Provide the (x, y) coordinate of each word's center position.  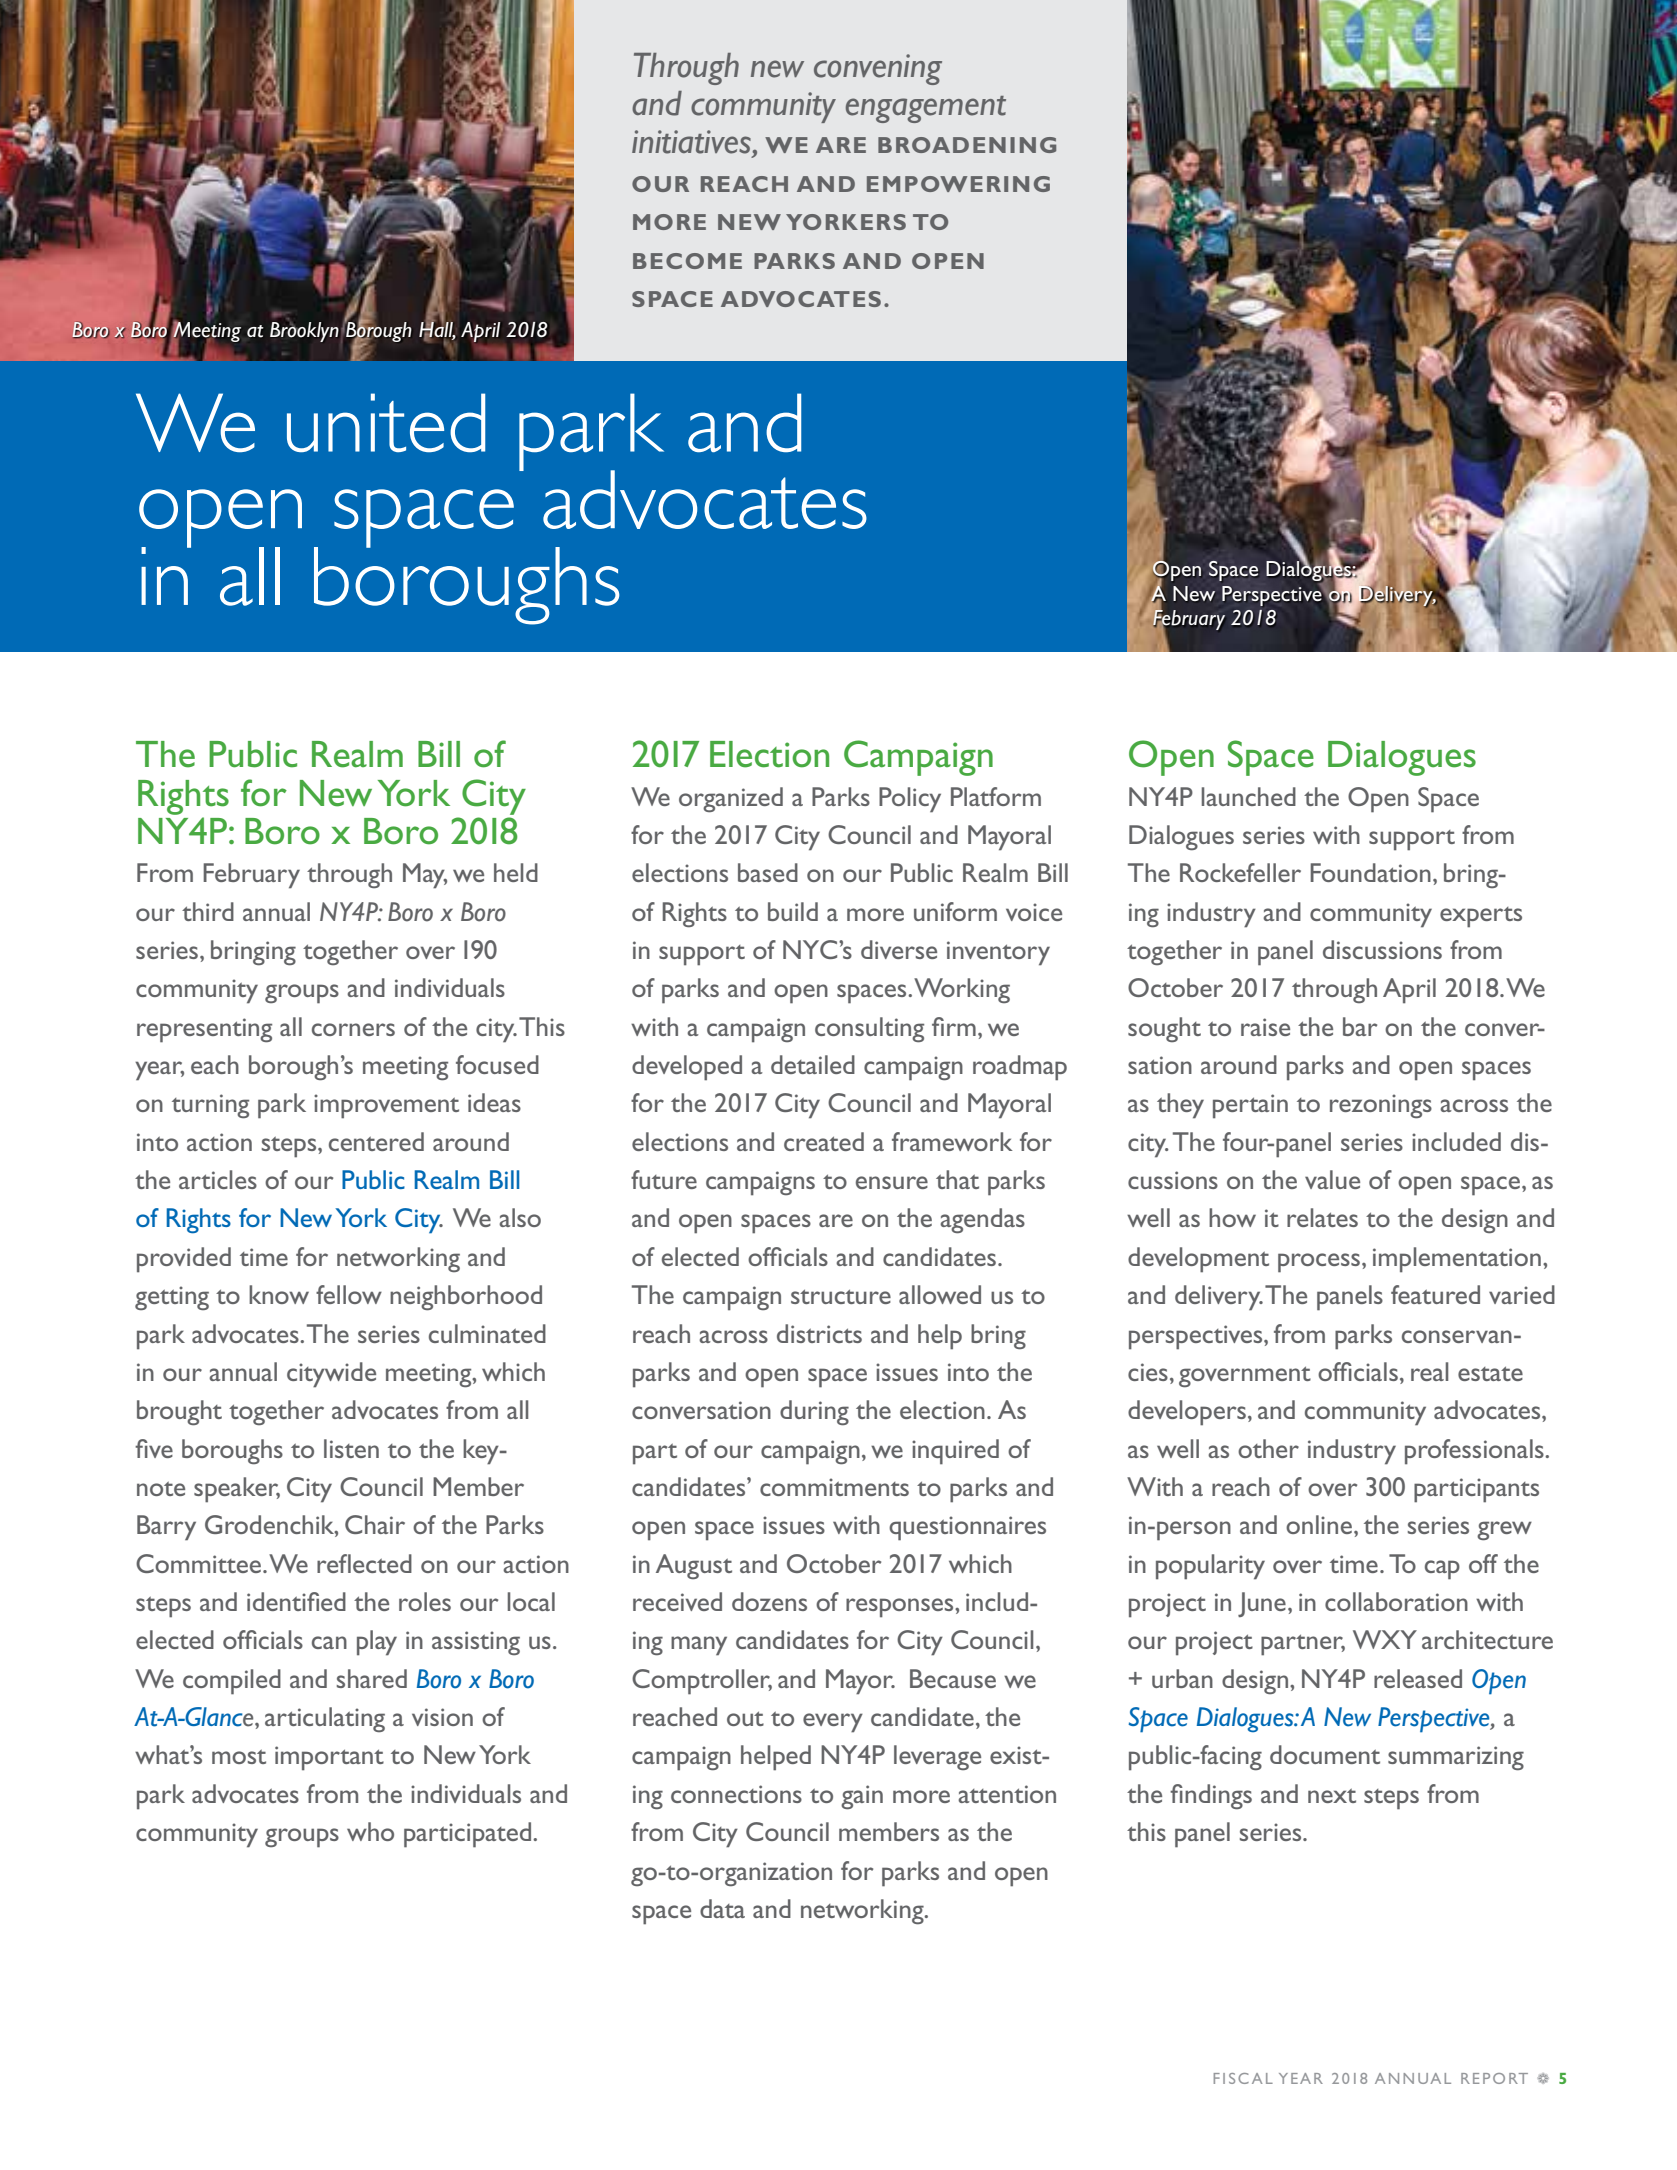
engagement (926, 109)
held (516, 872)
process (1320, 1263)
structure (841, 1296)
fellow (349, 1294)
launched (1249, 796)
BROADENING (967, 145)
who (370, 1831)
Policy (910, 800)
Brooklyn (304, 330)
